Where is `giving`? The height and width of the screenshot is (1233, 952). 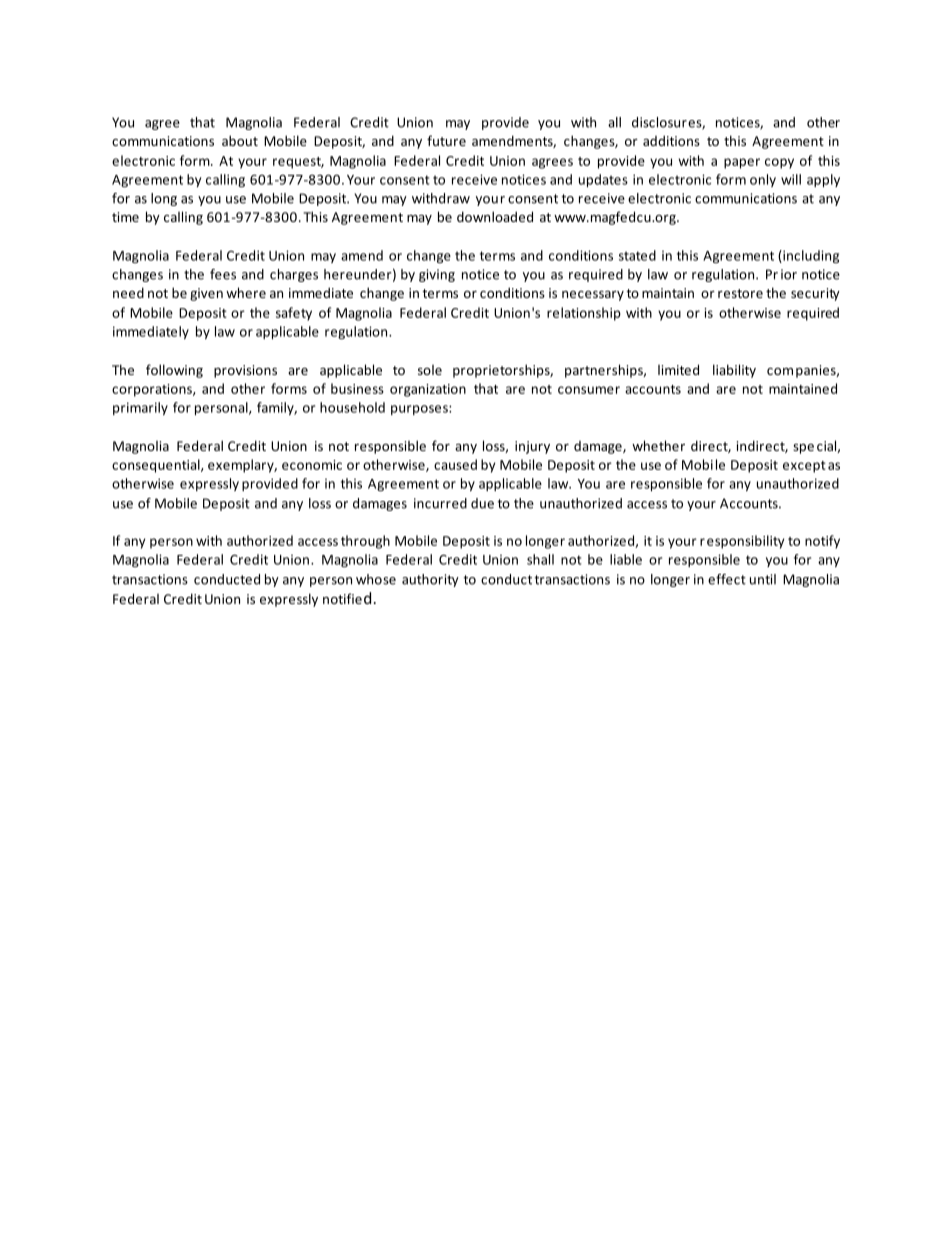 giving is located at coordinates (437, 275).
